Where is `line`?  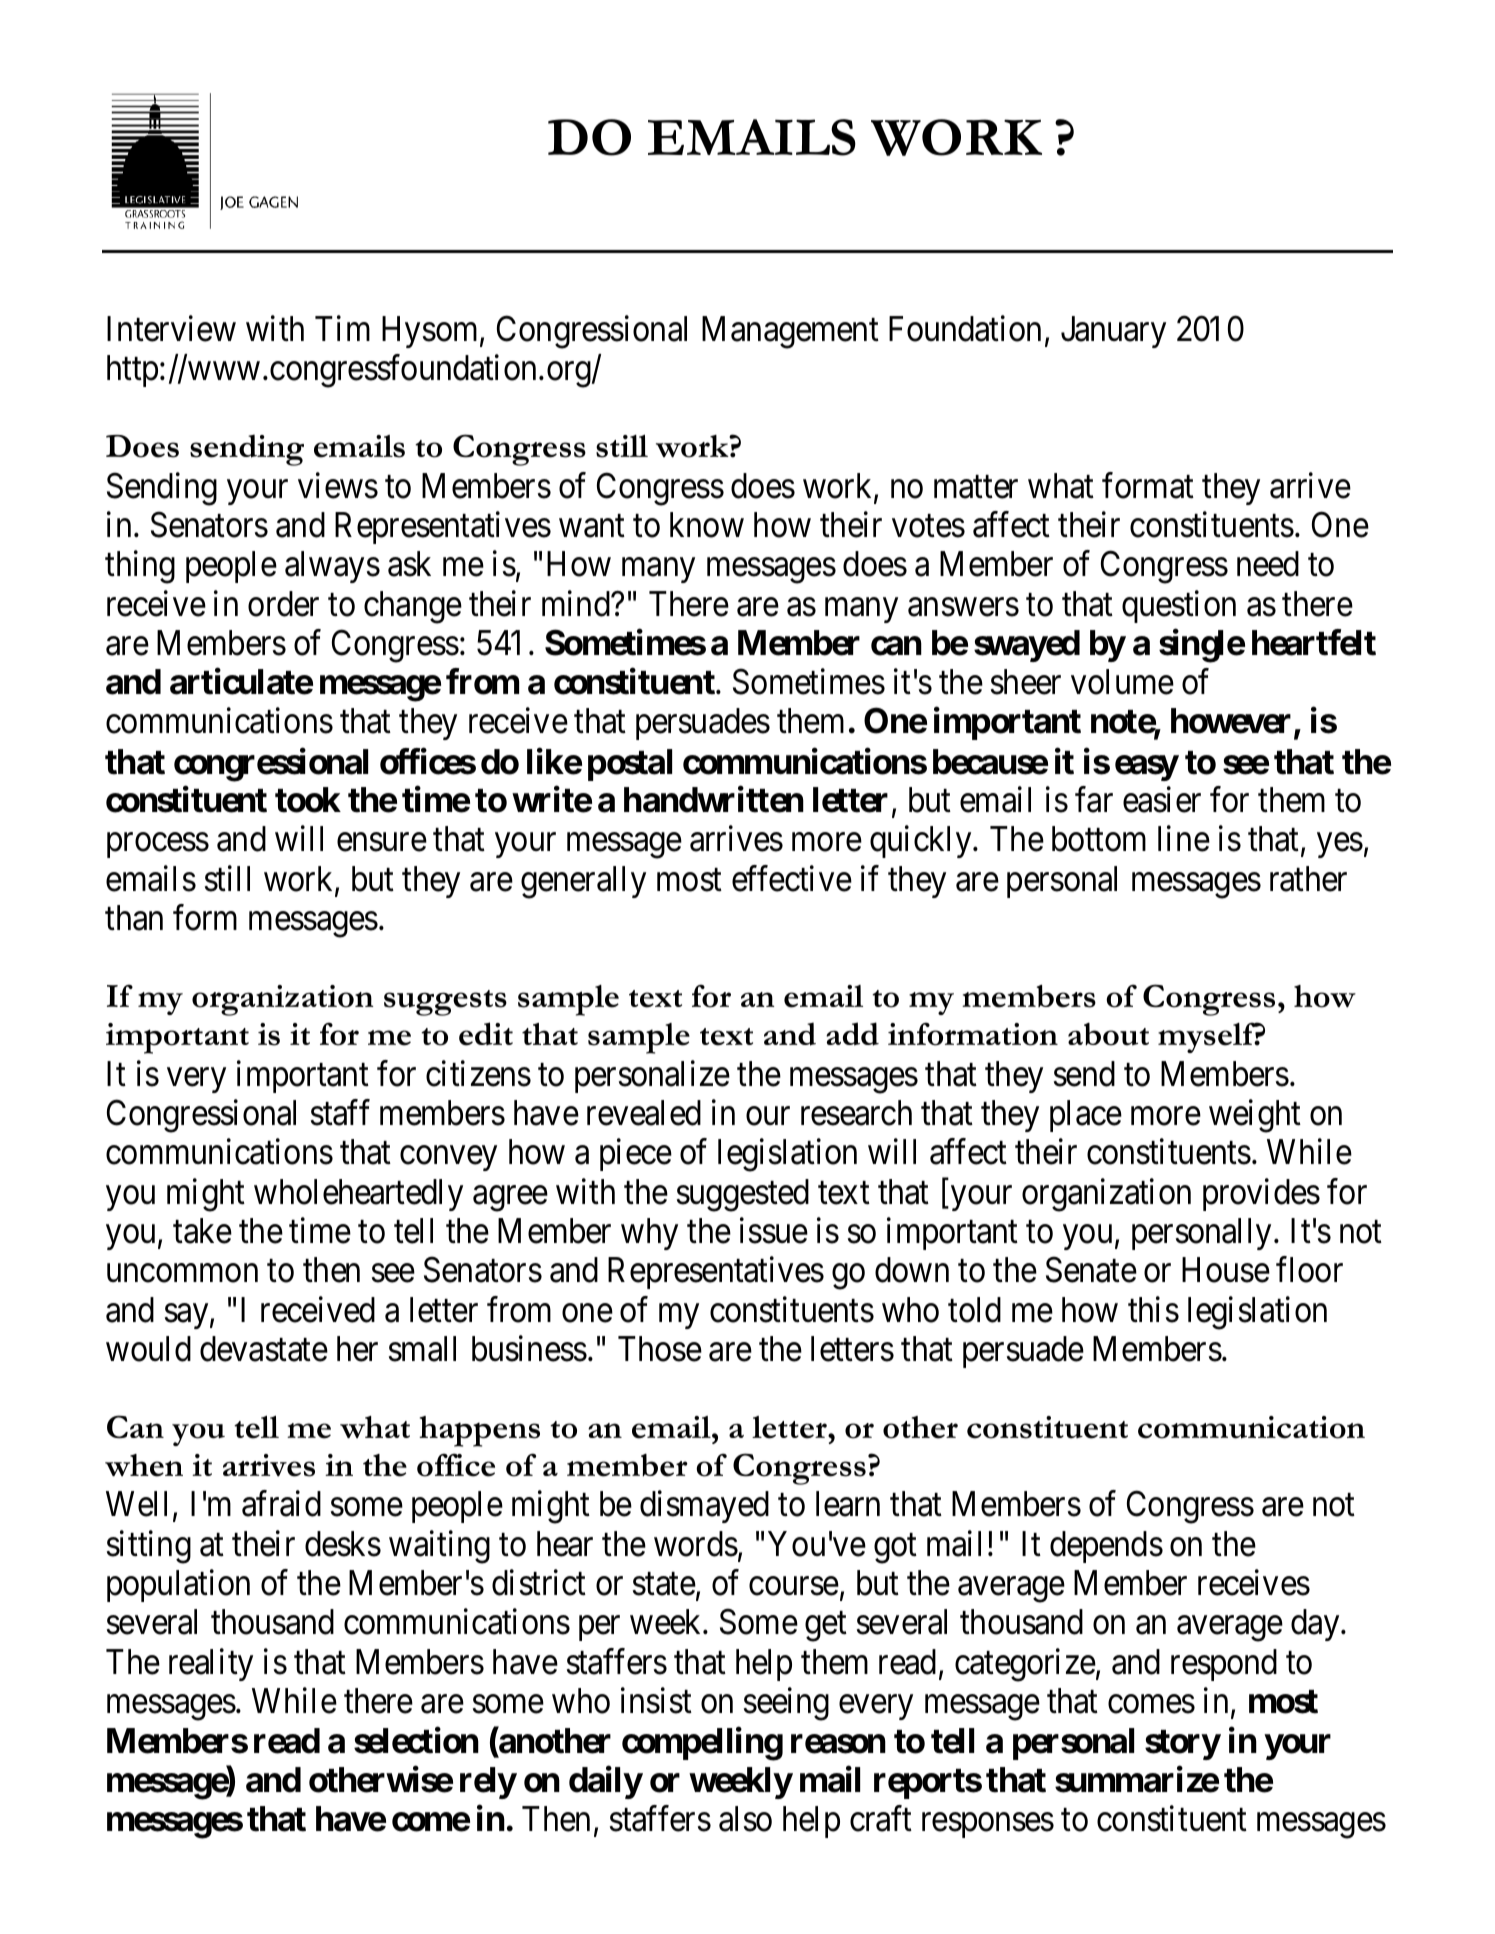 line is located at coordinates (1184, 839).
